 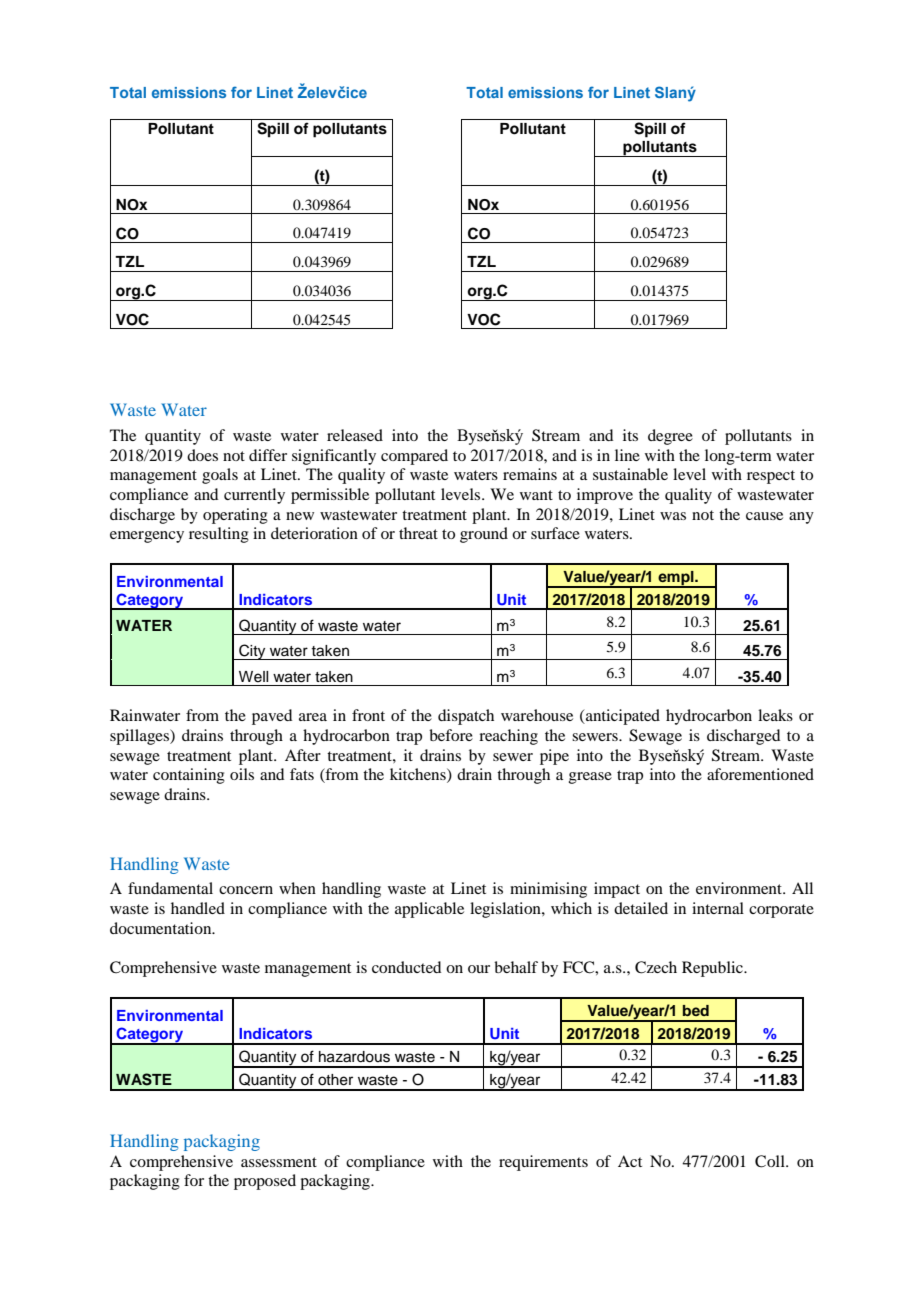 I want to click on respect, so click(x=771, y=477).
